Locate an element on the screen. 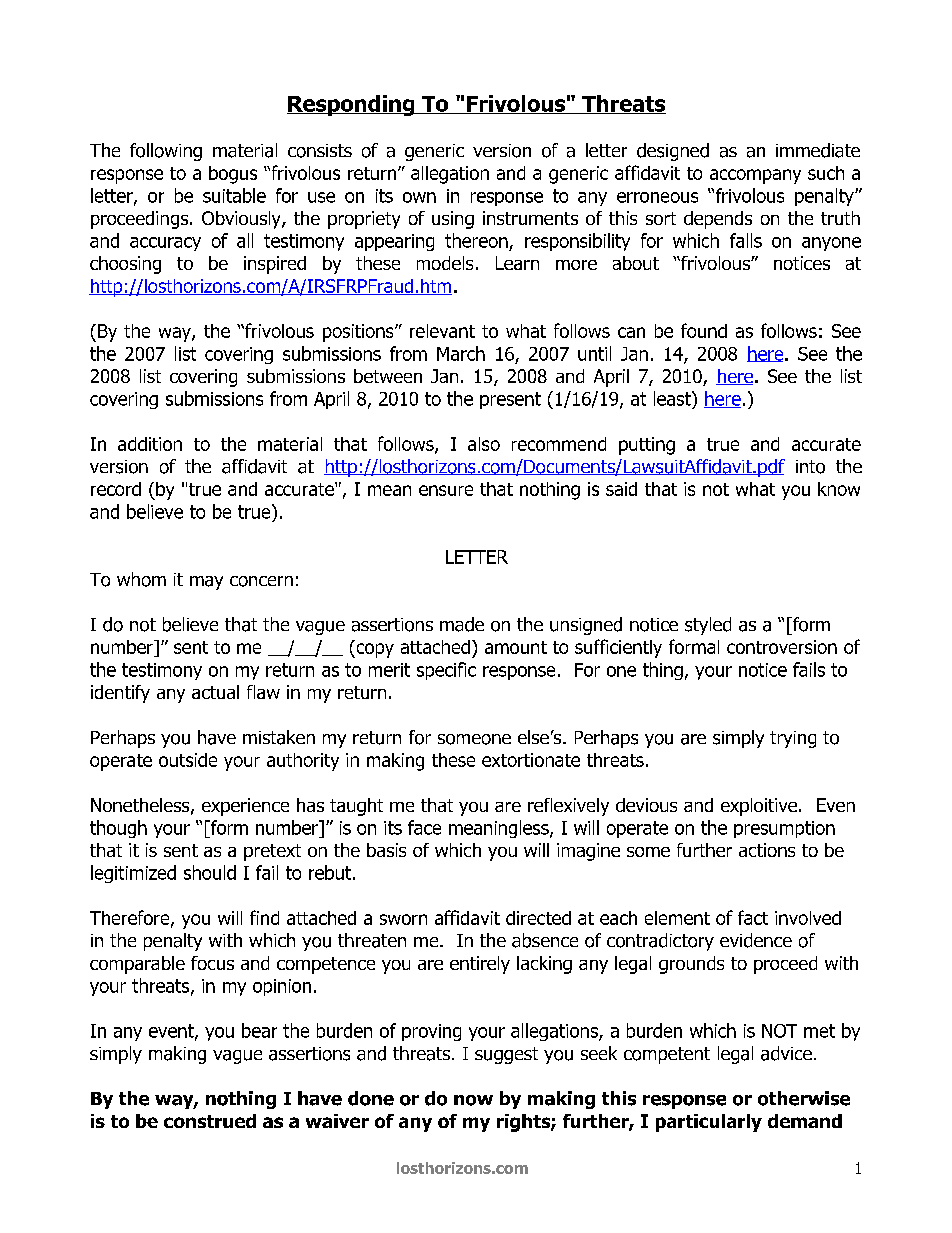 This screenshot has height=1233, width=952. March is located at coordinates (461, 353).
